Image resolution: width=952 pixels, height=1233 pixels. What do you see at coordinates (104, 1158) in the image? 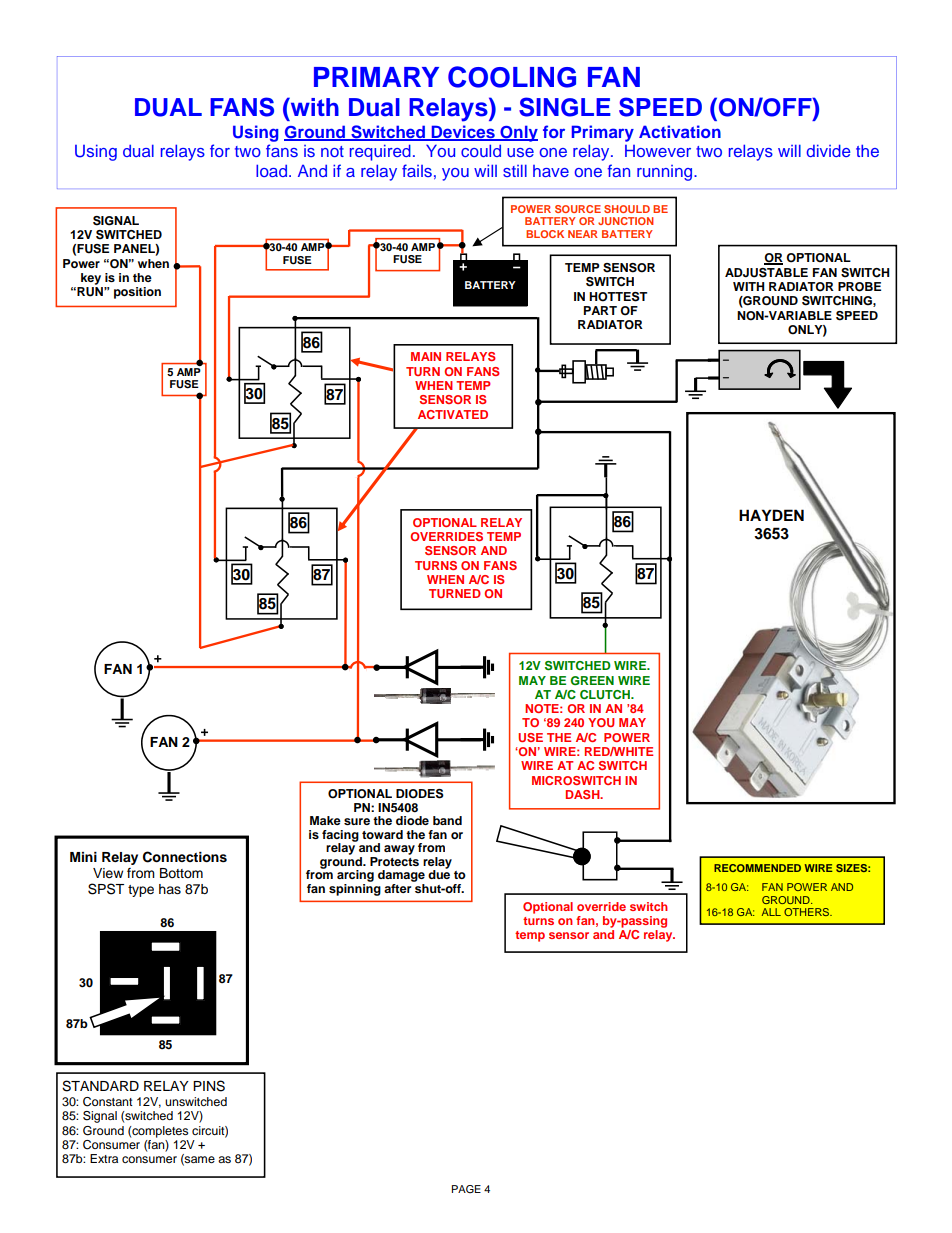
I see `Extra` at bounding box center [104, 1158].
